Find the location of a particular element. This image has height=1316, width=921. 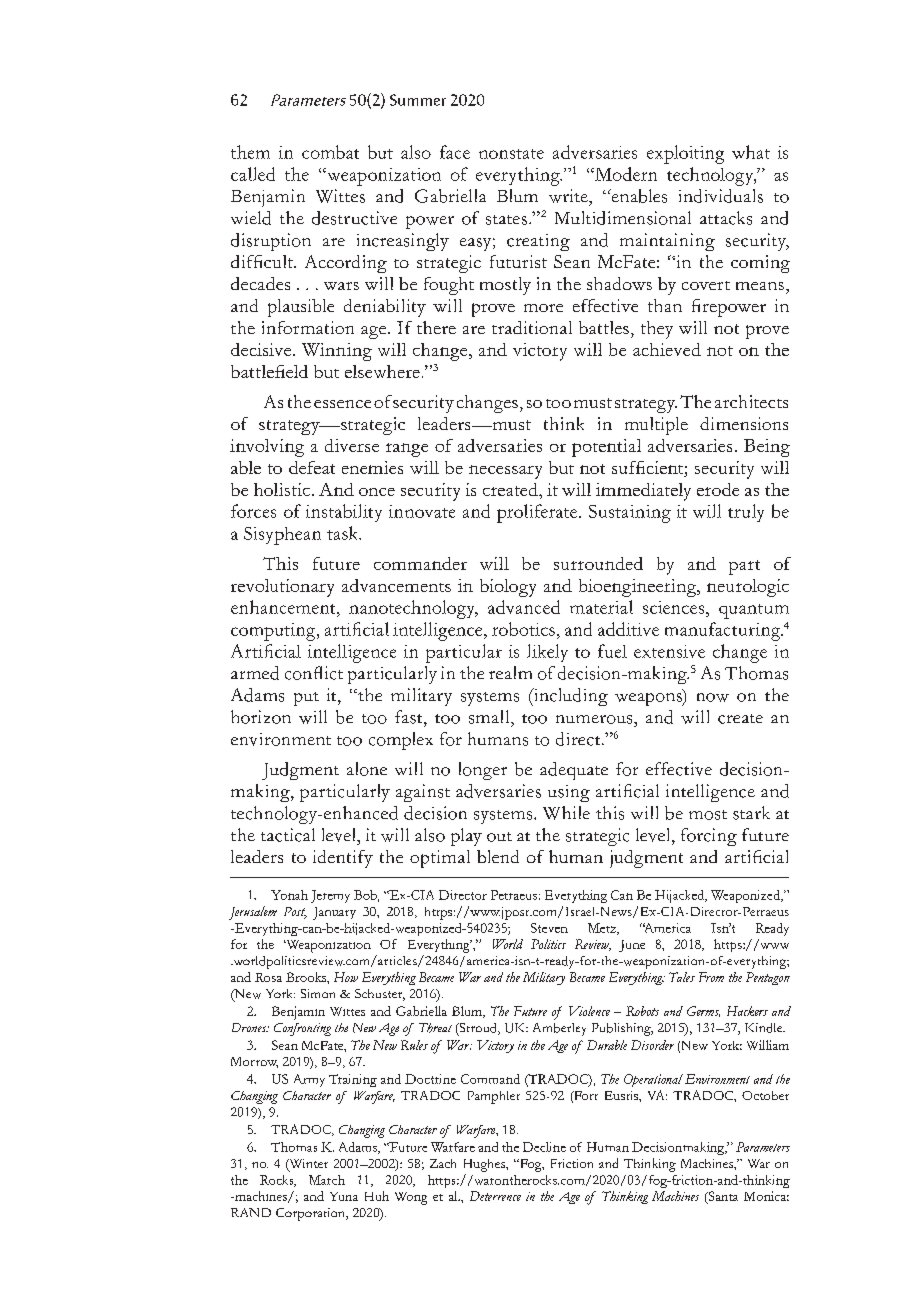

face is located at coordinates (455, 152).
